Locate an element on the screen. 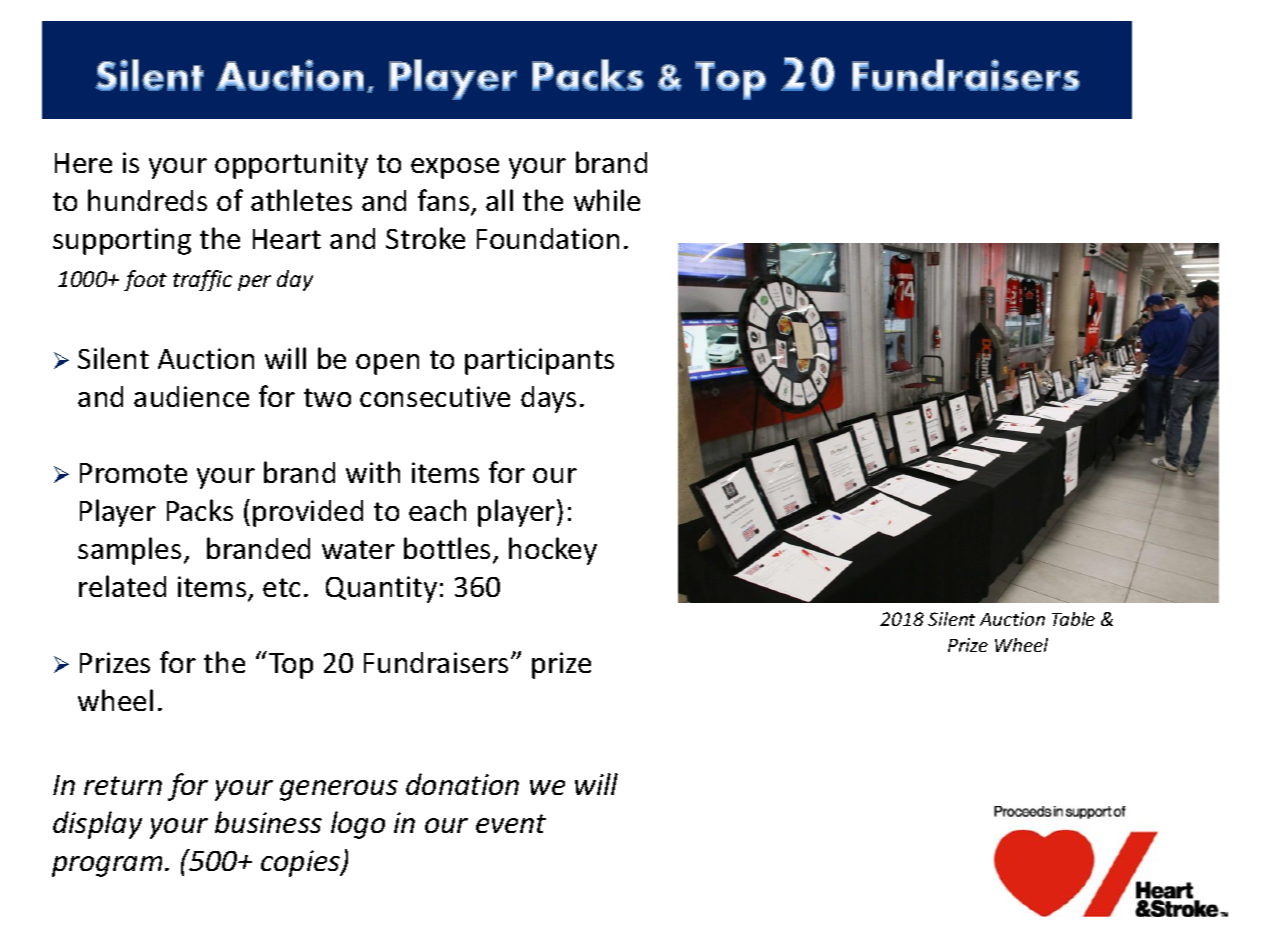 This screenshot has height=952, width=1270. audience is located at coordinates (191, 396).
